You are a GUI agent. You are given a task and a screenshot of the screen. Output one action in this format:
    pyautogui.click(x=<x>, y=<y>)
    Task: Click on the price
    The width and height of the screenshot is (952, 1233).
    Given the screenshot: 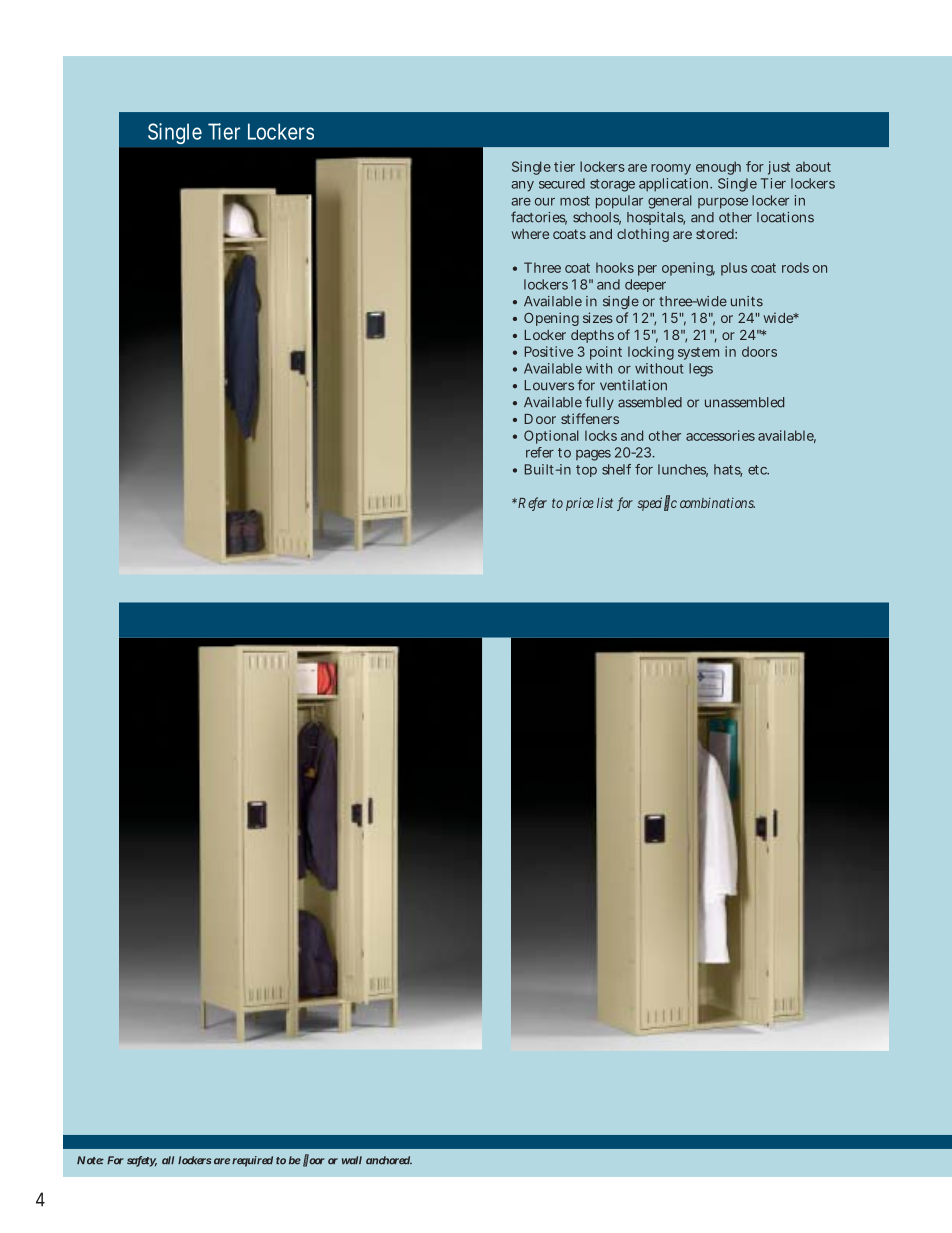 What is the action you would take?
    pyautogui.click(x=580, y=504)
